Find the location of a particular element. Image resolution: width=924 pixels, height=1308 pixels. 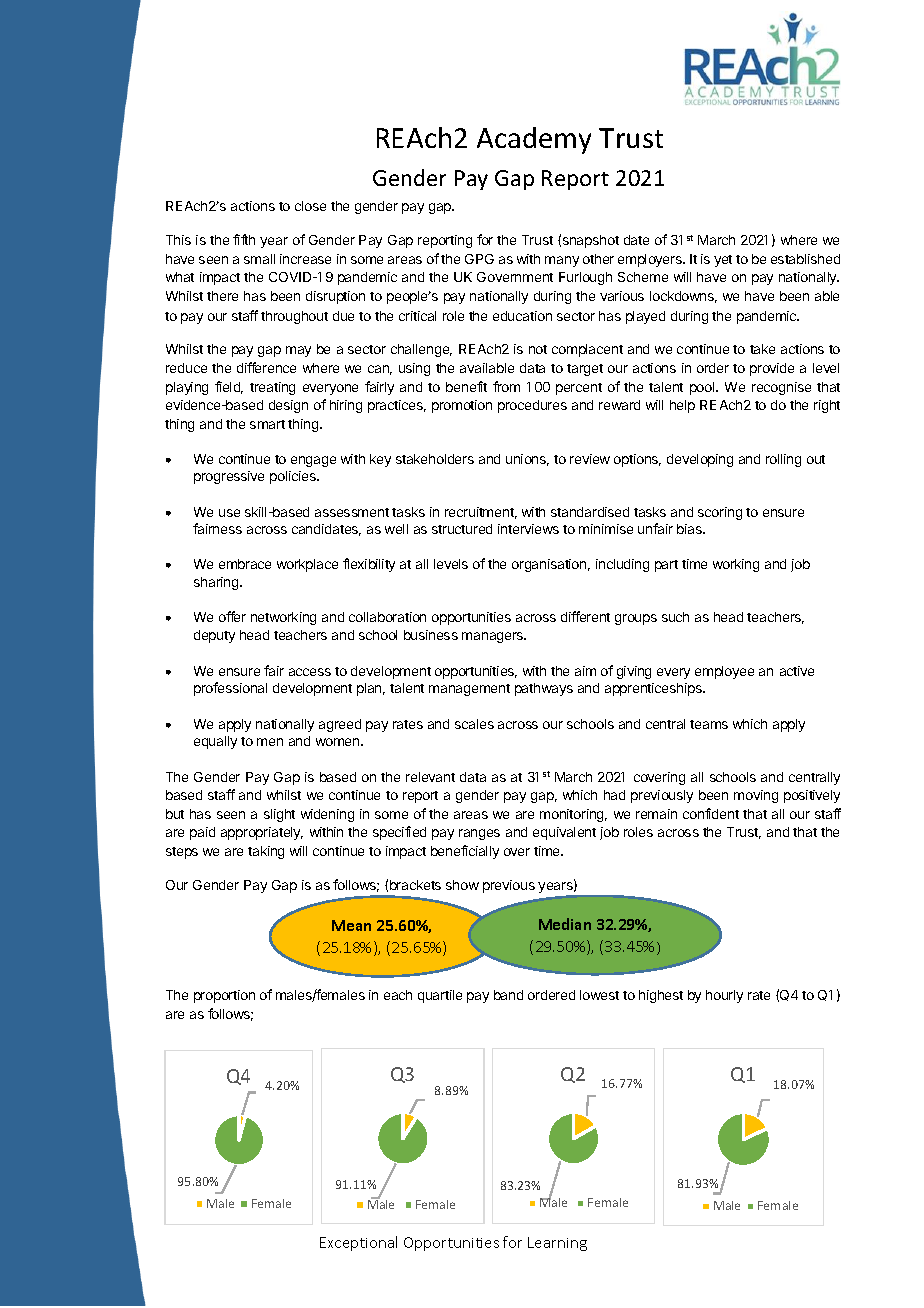

close is located at coordinates (310, 206).
